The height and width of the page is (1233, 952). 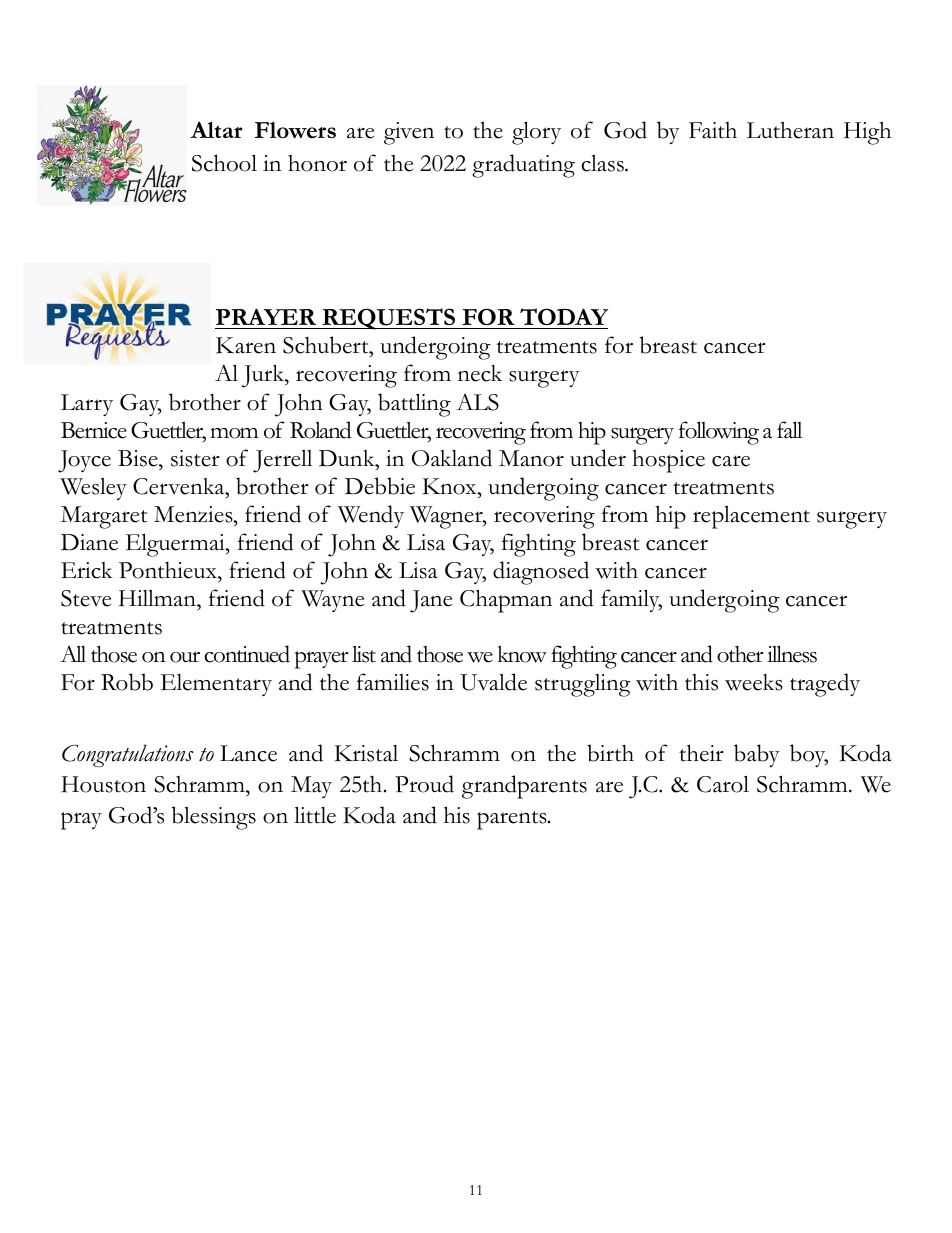 What do you see at coordinates (563, 318) in the page?
I see `TODAY` at bounding box center [563, 318].
